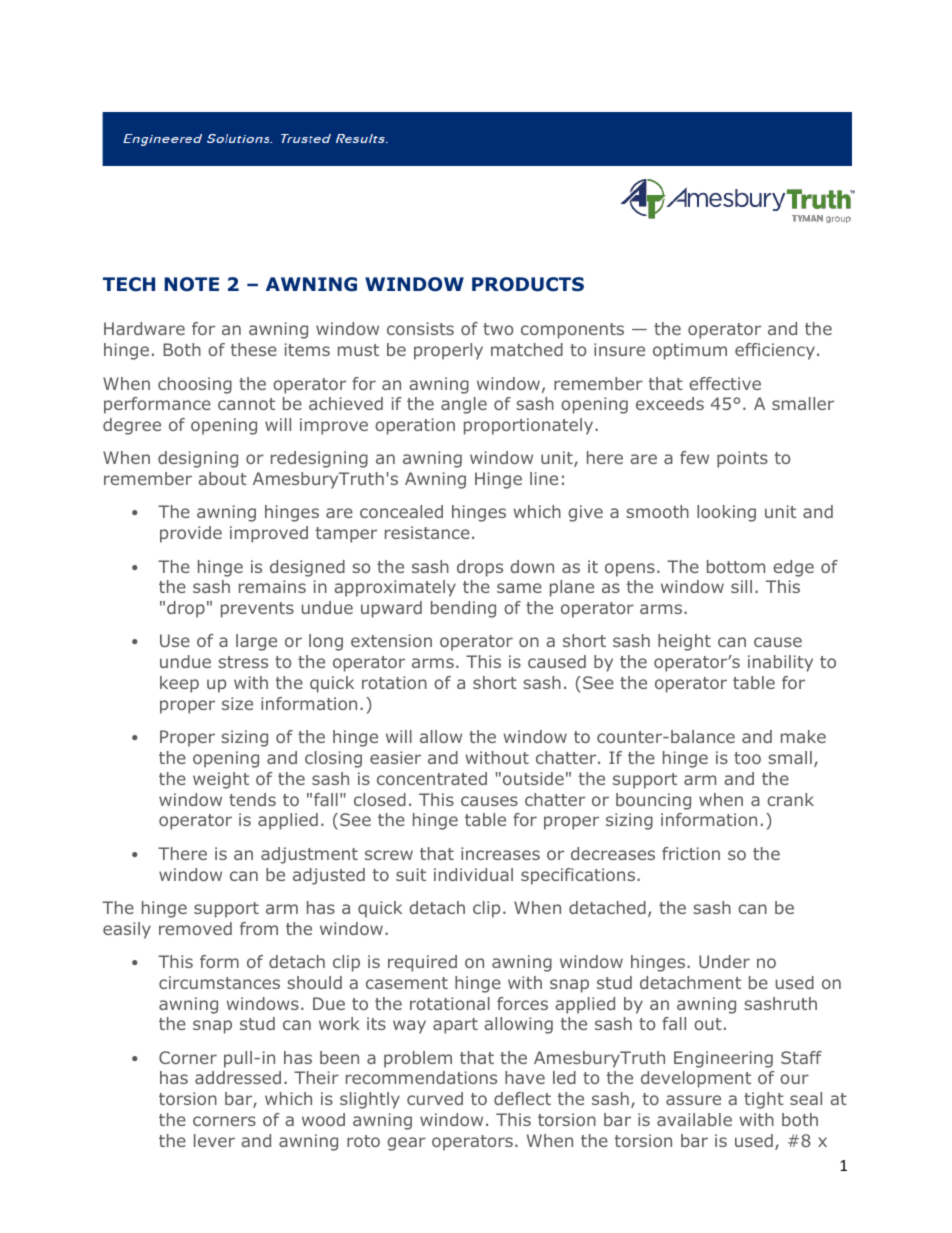  I want to click on optimum, so click(690, 351).
